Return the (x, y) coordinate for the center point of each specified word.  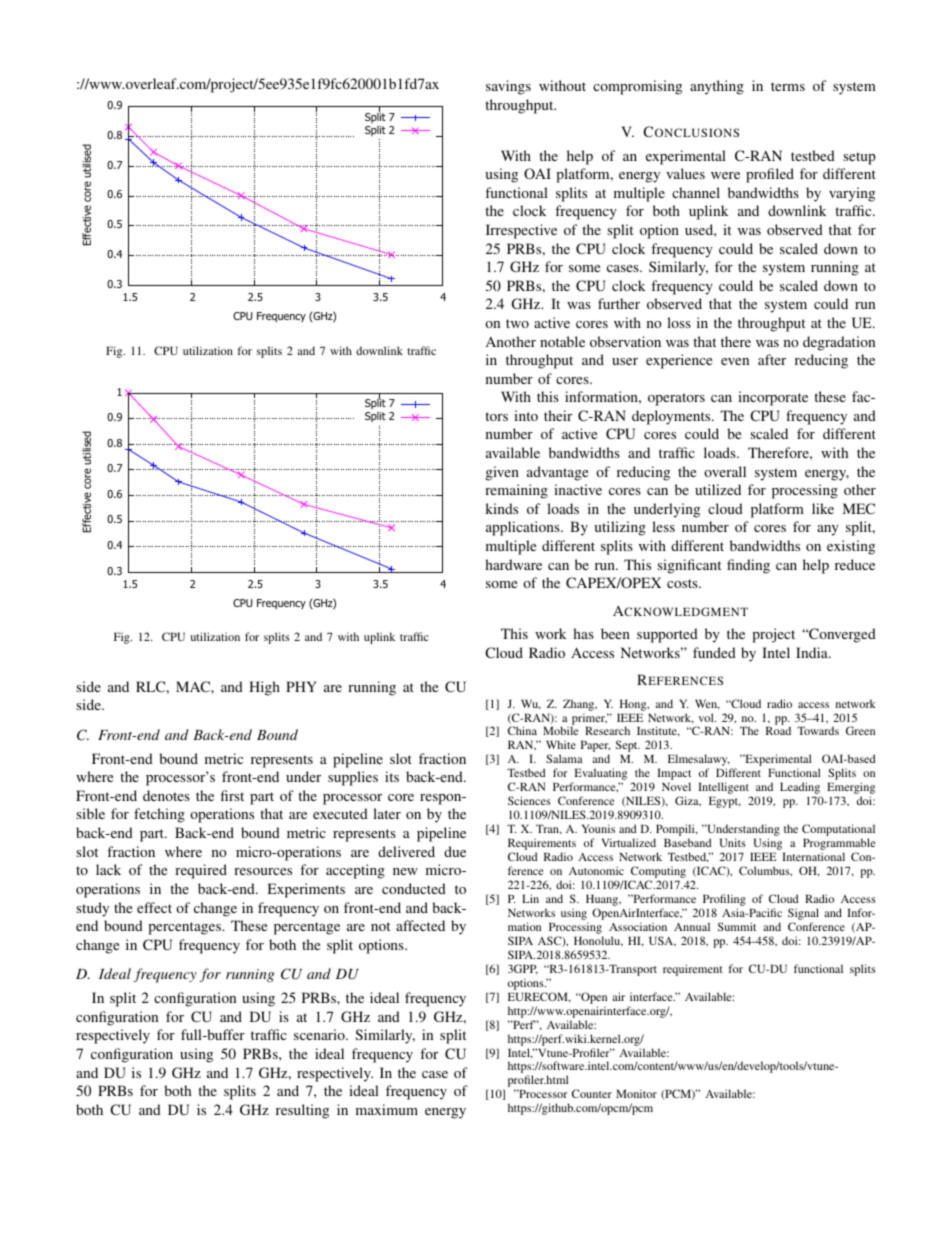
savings (508, 87)
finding (748, 566)
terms (788, 86)
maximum (387, 1109)
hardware (513, 564)
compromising (637, 87)
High (264, 688)
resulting (302, 1111)
